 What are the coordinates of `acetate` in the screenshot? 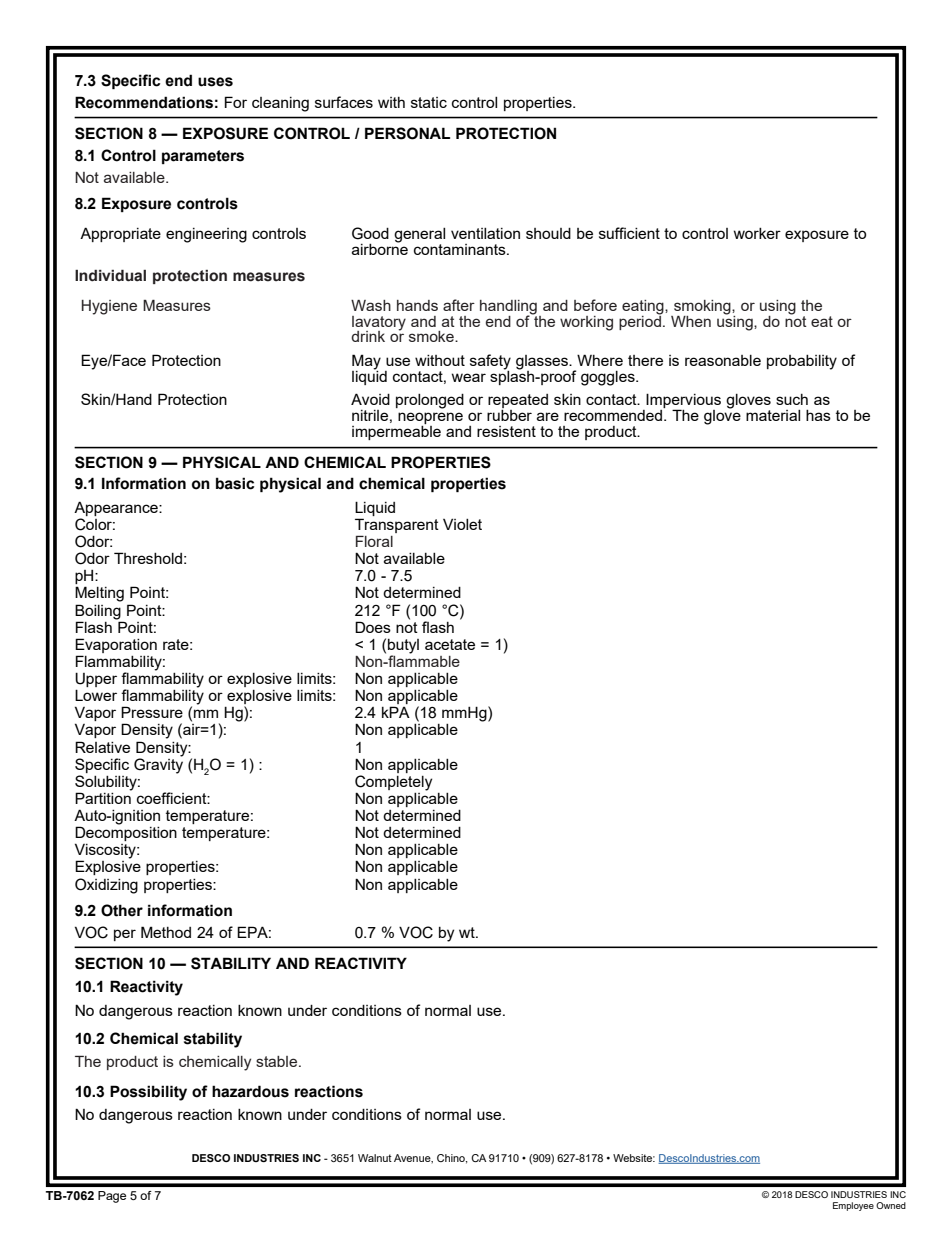 It's located at (450, 644).
